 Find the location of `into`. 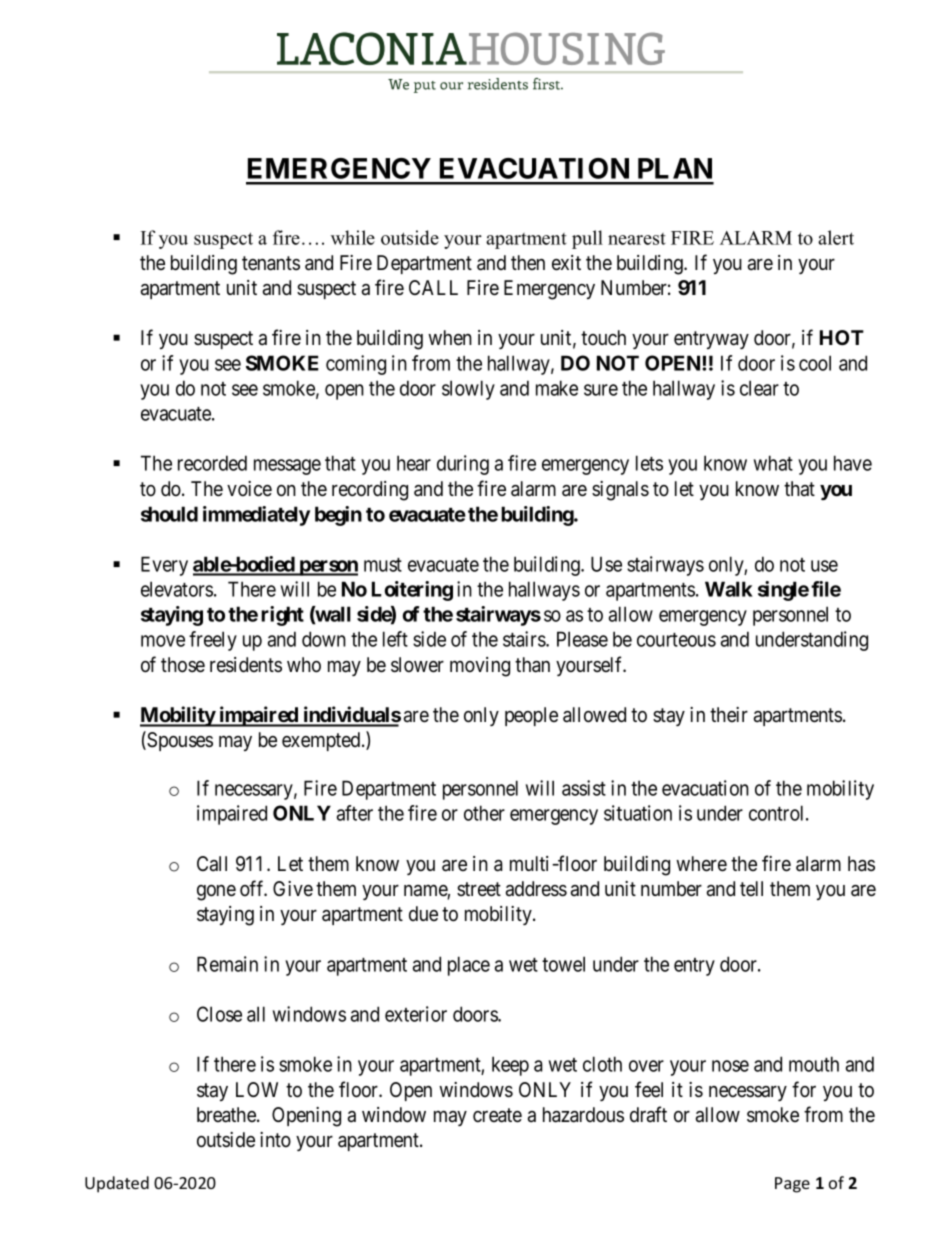

into is located at coordinates (275, 1140).
